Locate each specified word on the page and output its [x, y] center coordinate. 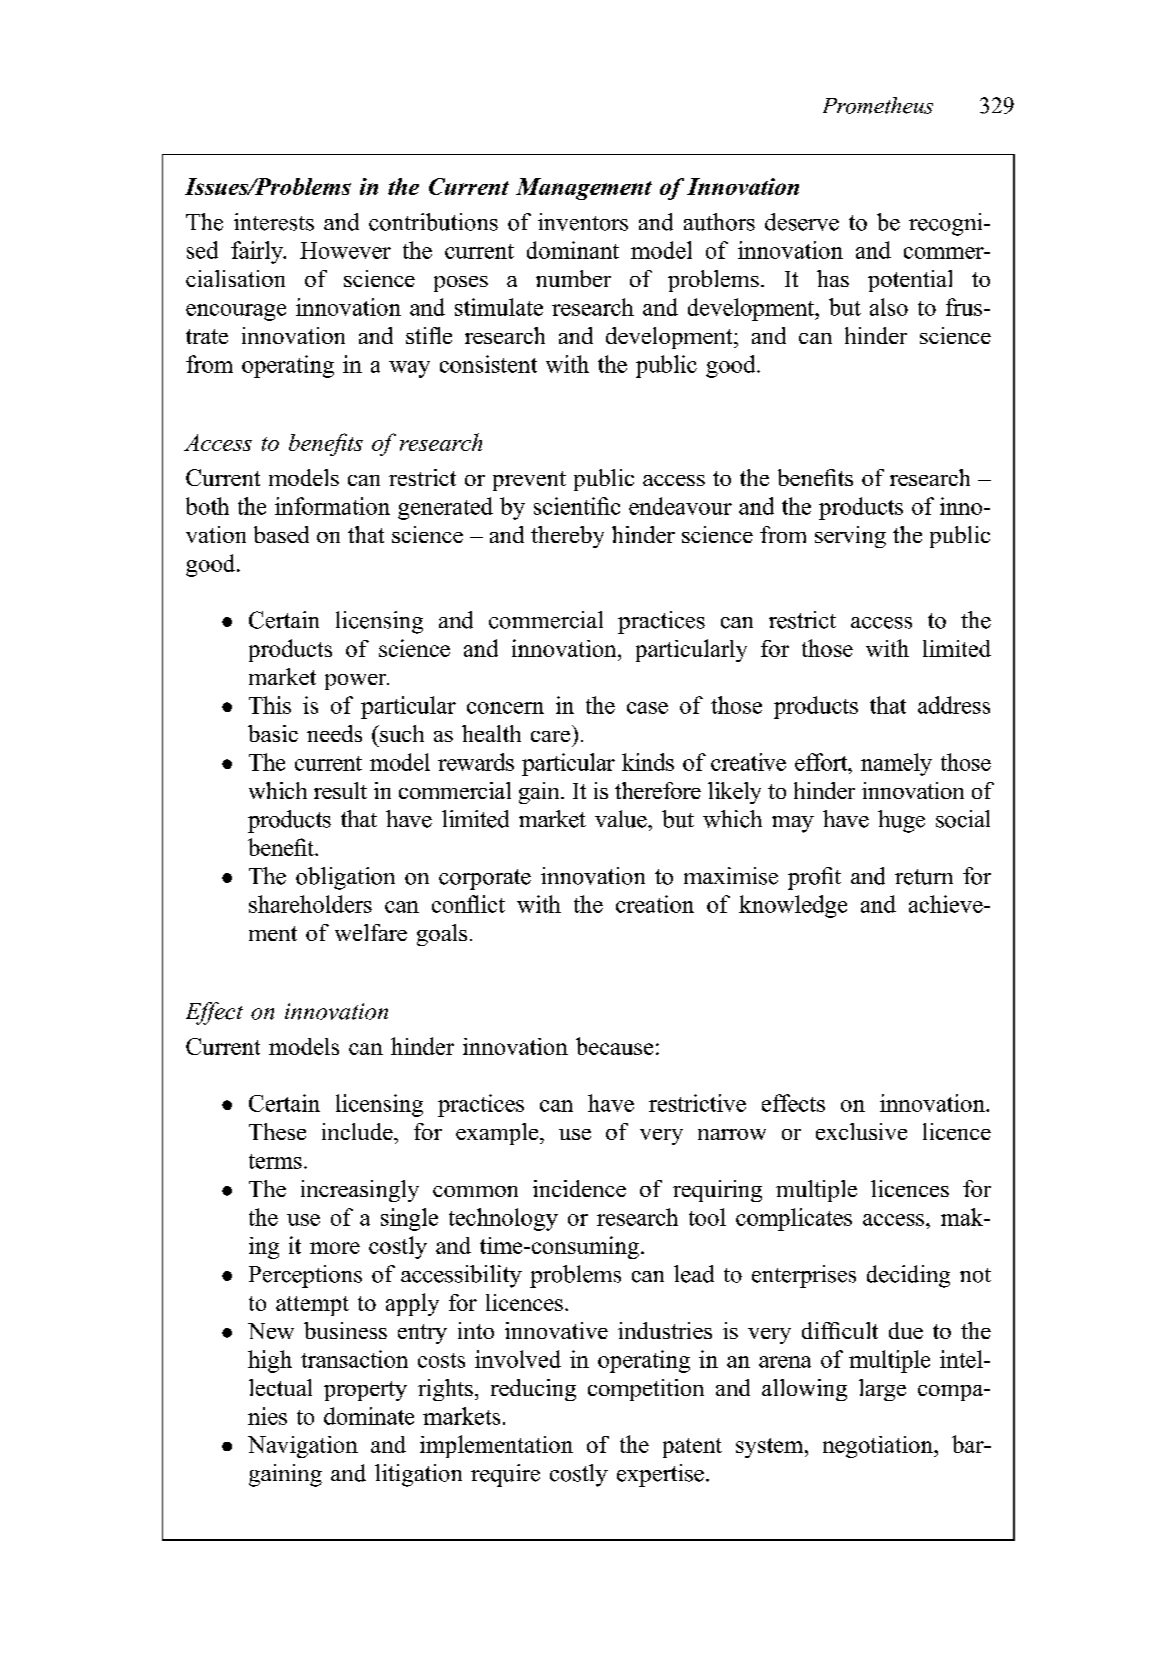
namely [896, 764]
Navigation [303, 1447]
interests [274, 222]
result [340, 790]
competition [646, 1390]
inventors [583, 222]
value [622, 819]
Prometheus [878, 105]
